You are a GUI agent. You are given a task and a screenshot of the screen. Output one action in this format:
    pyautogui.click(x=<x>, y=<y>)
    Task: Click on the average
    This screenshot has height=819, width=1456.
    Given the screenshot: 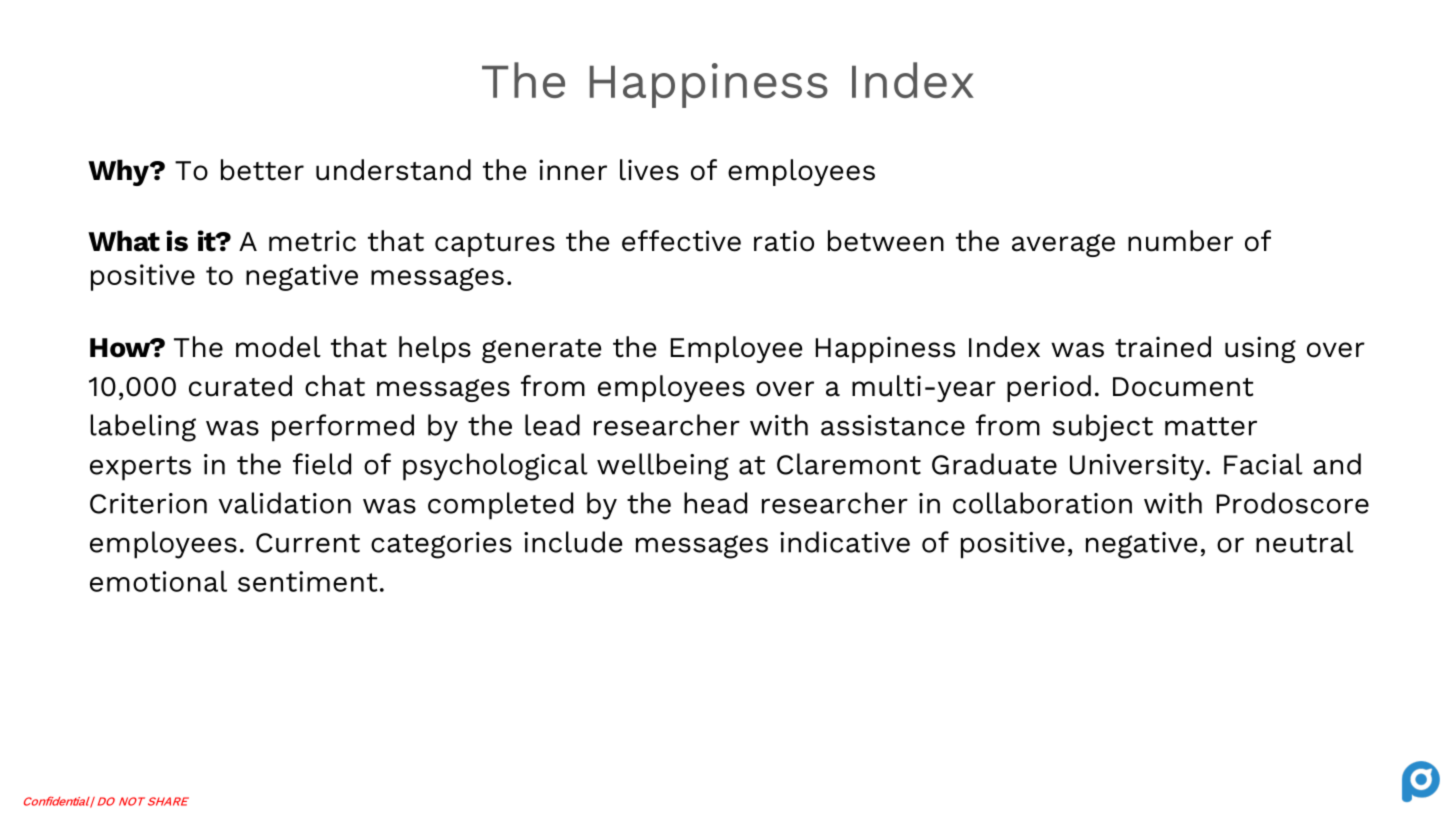 What is the action you would take?
    pyautogui.click(x=1063, y=245)
